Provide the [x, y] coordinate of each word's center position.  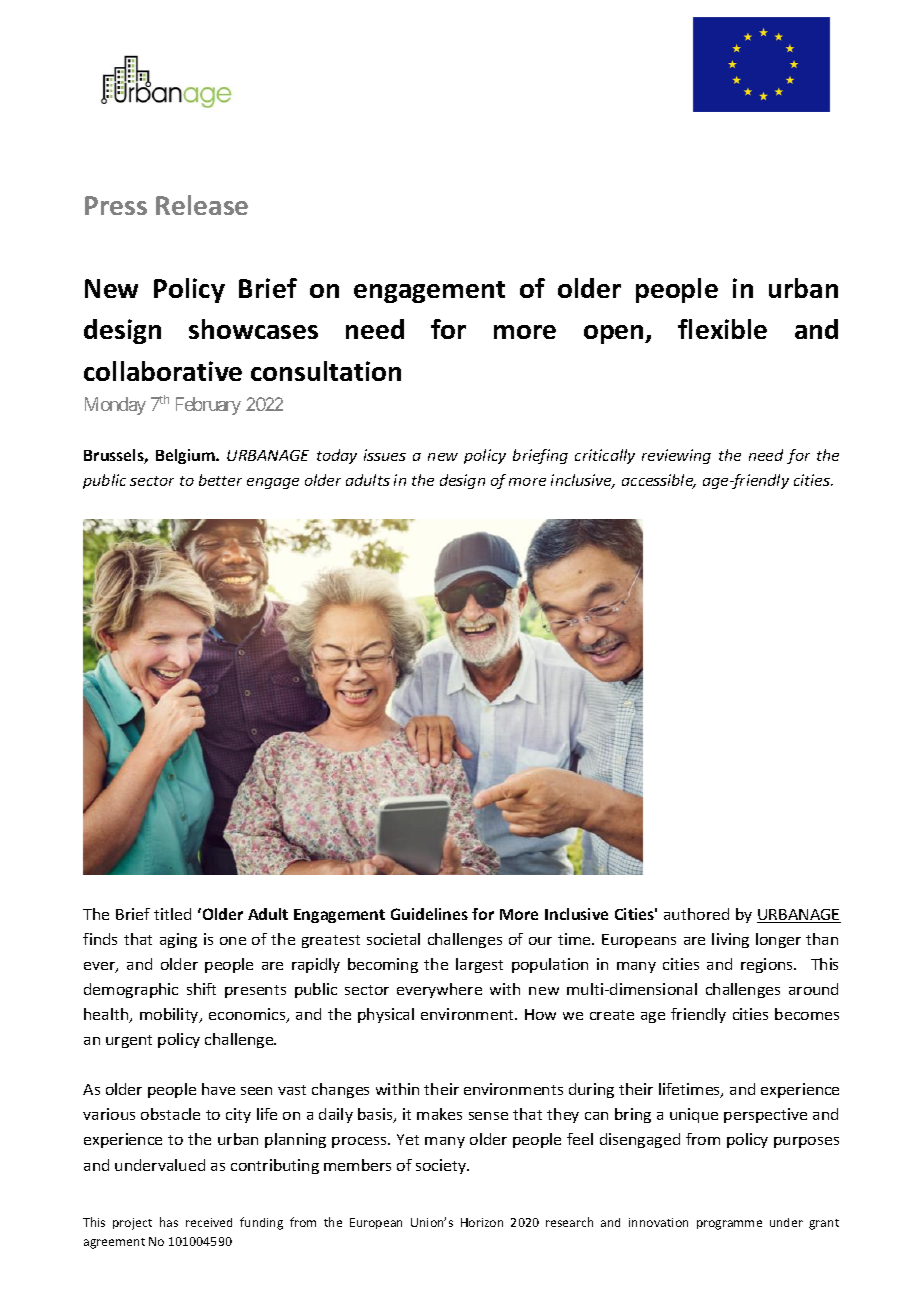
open [615, 334]
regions [768, 965]
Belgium [186, 456]
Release [202, 205]
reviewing [676, 456]
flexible [722, 329]
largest [479, 965]
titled [172, 914]
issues [385, 455]
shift [201, 989]
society [442, 1166]
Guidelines [429, 914]
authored [696, 914]
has [169, 1222]
